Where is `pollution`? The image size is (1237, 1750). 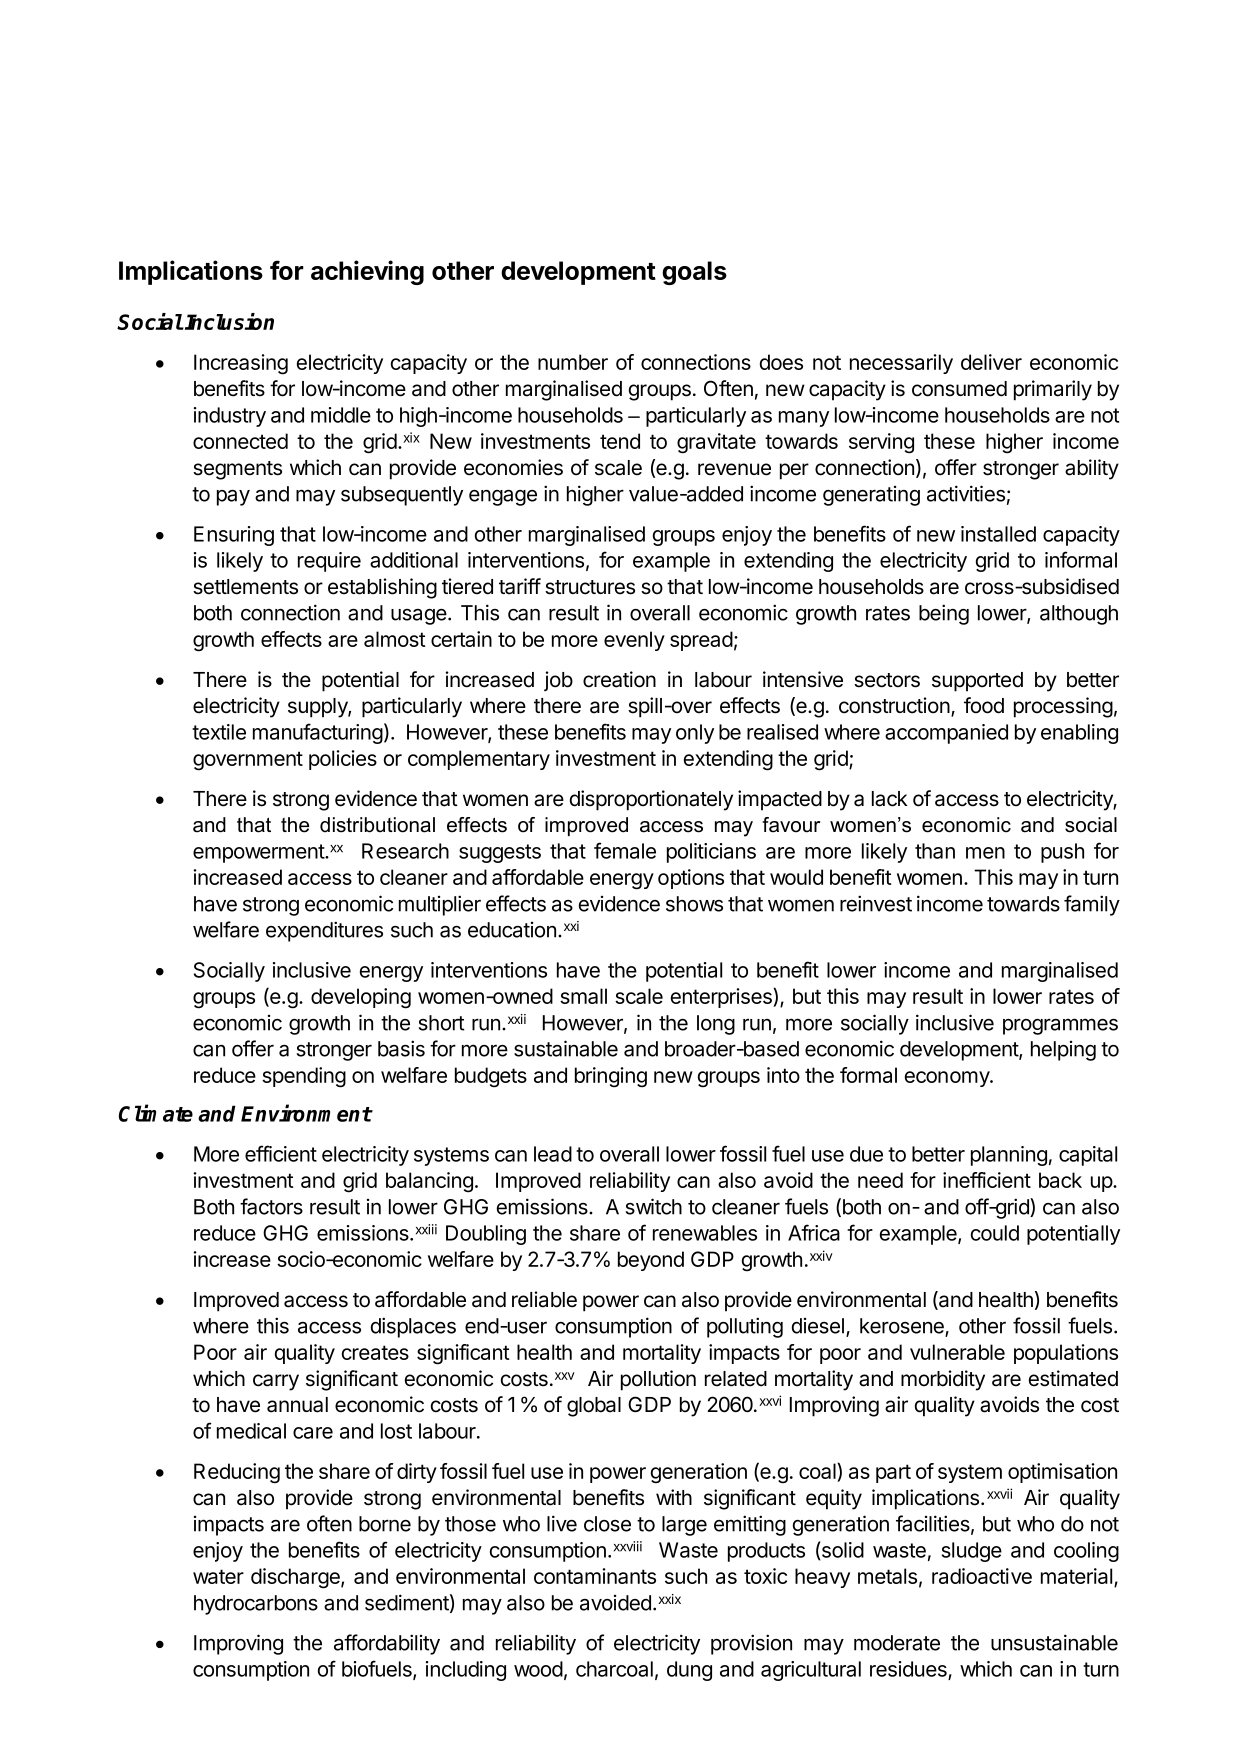 pollution is located at coordinates (658, 1380).
